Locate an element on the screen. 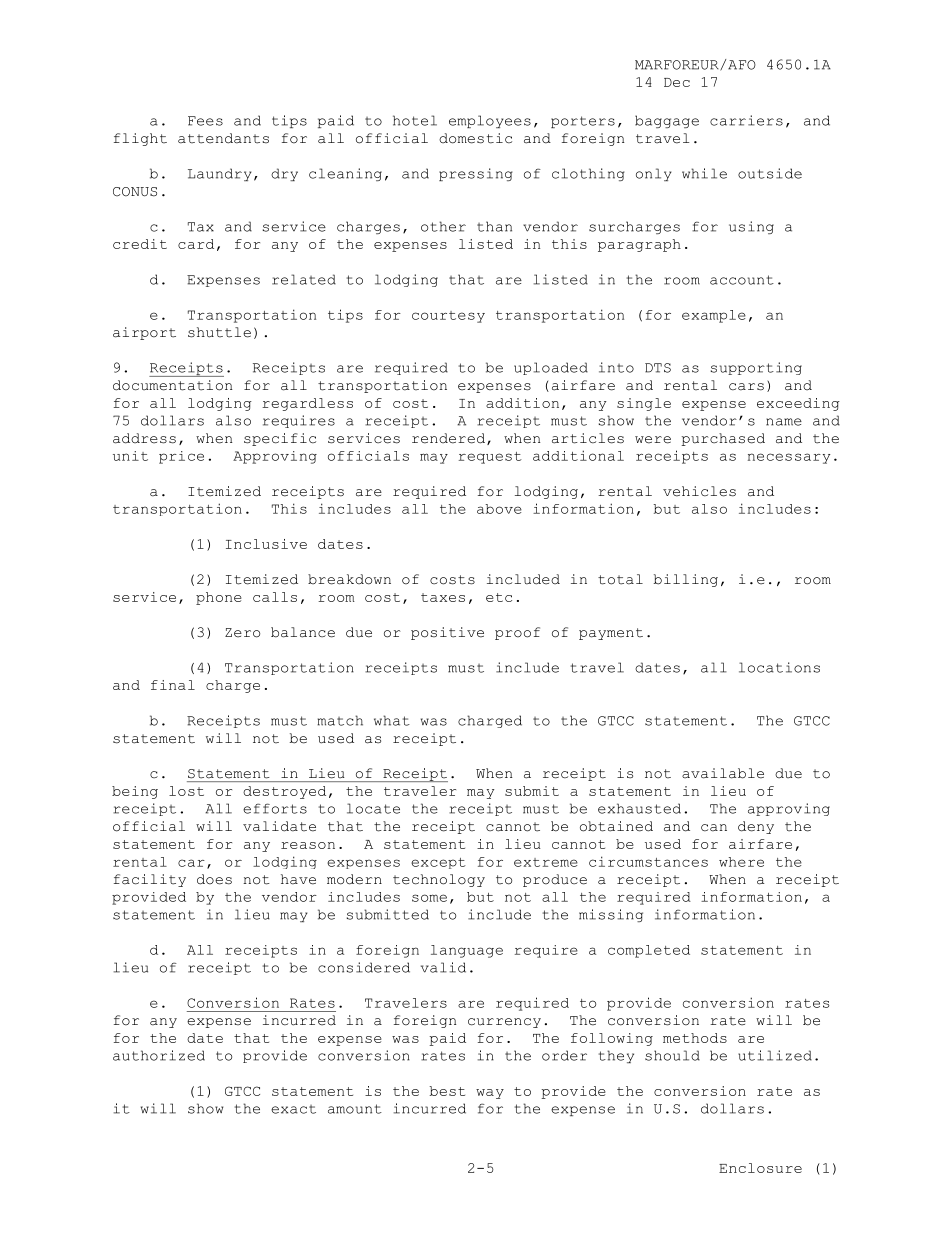  carriers is located at coordinates (746, 120).
